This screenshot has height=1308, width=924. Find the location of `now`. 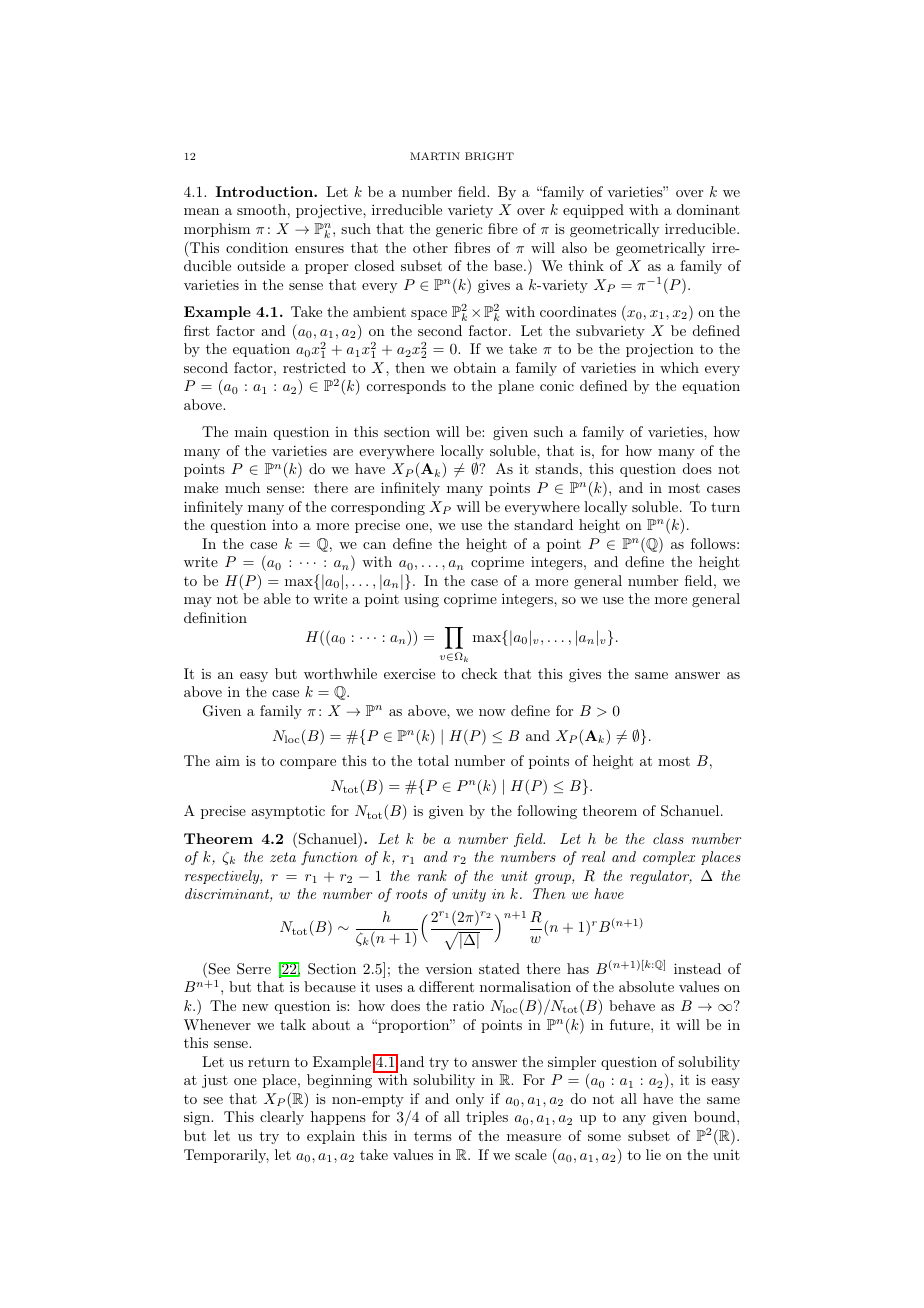

now is located at coordinates (492, 712).
